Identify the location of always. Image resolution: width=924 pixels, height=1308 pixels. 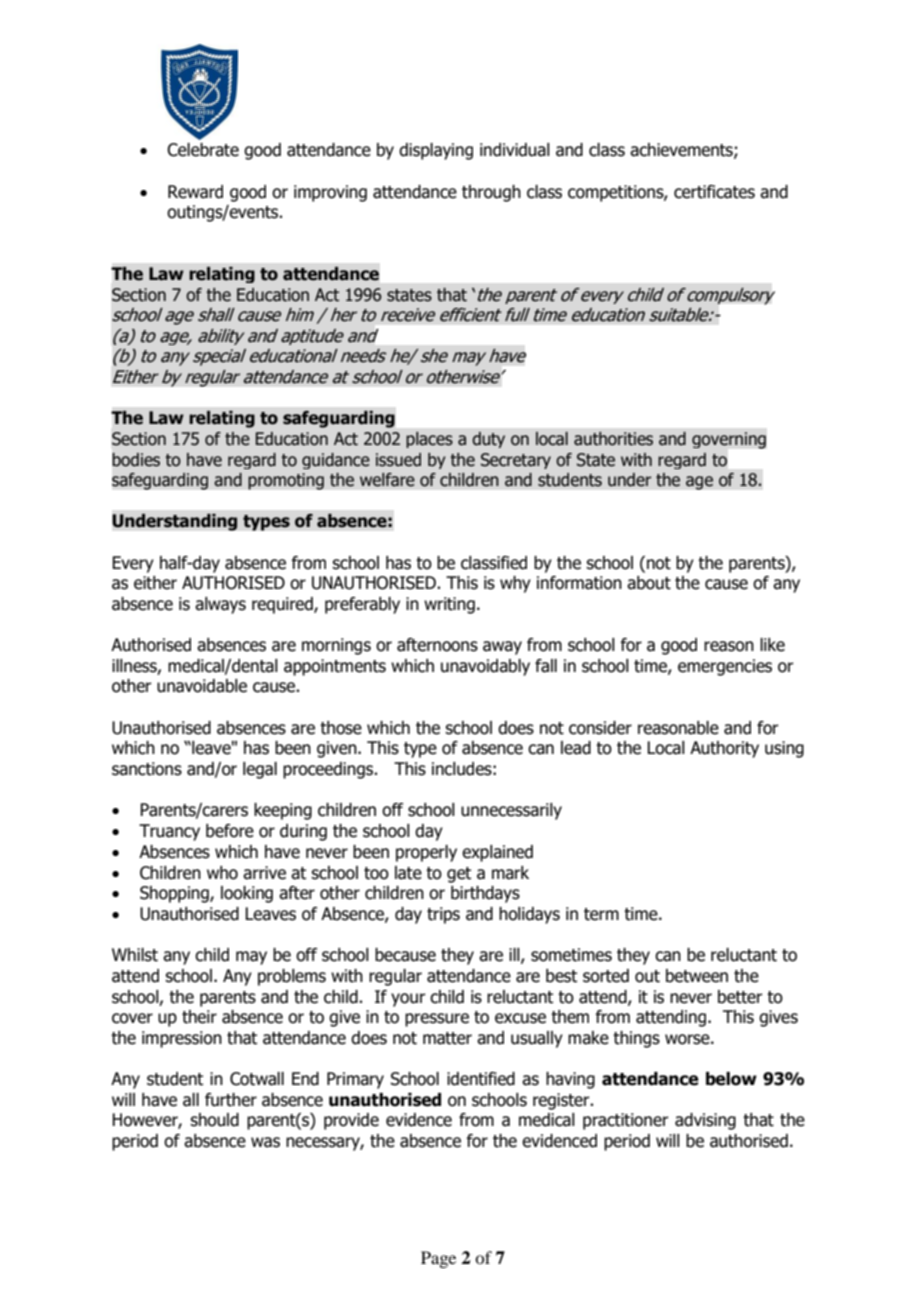
(220, 605).
